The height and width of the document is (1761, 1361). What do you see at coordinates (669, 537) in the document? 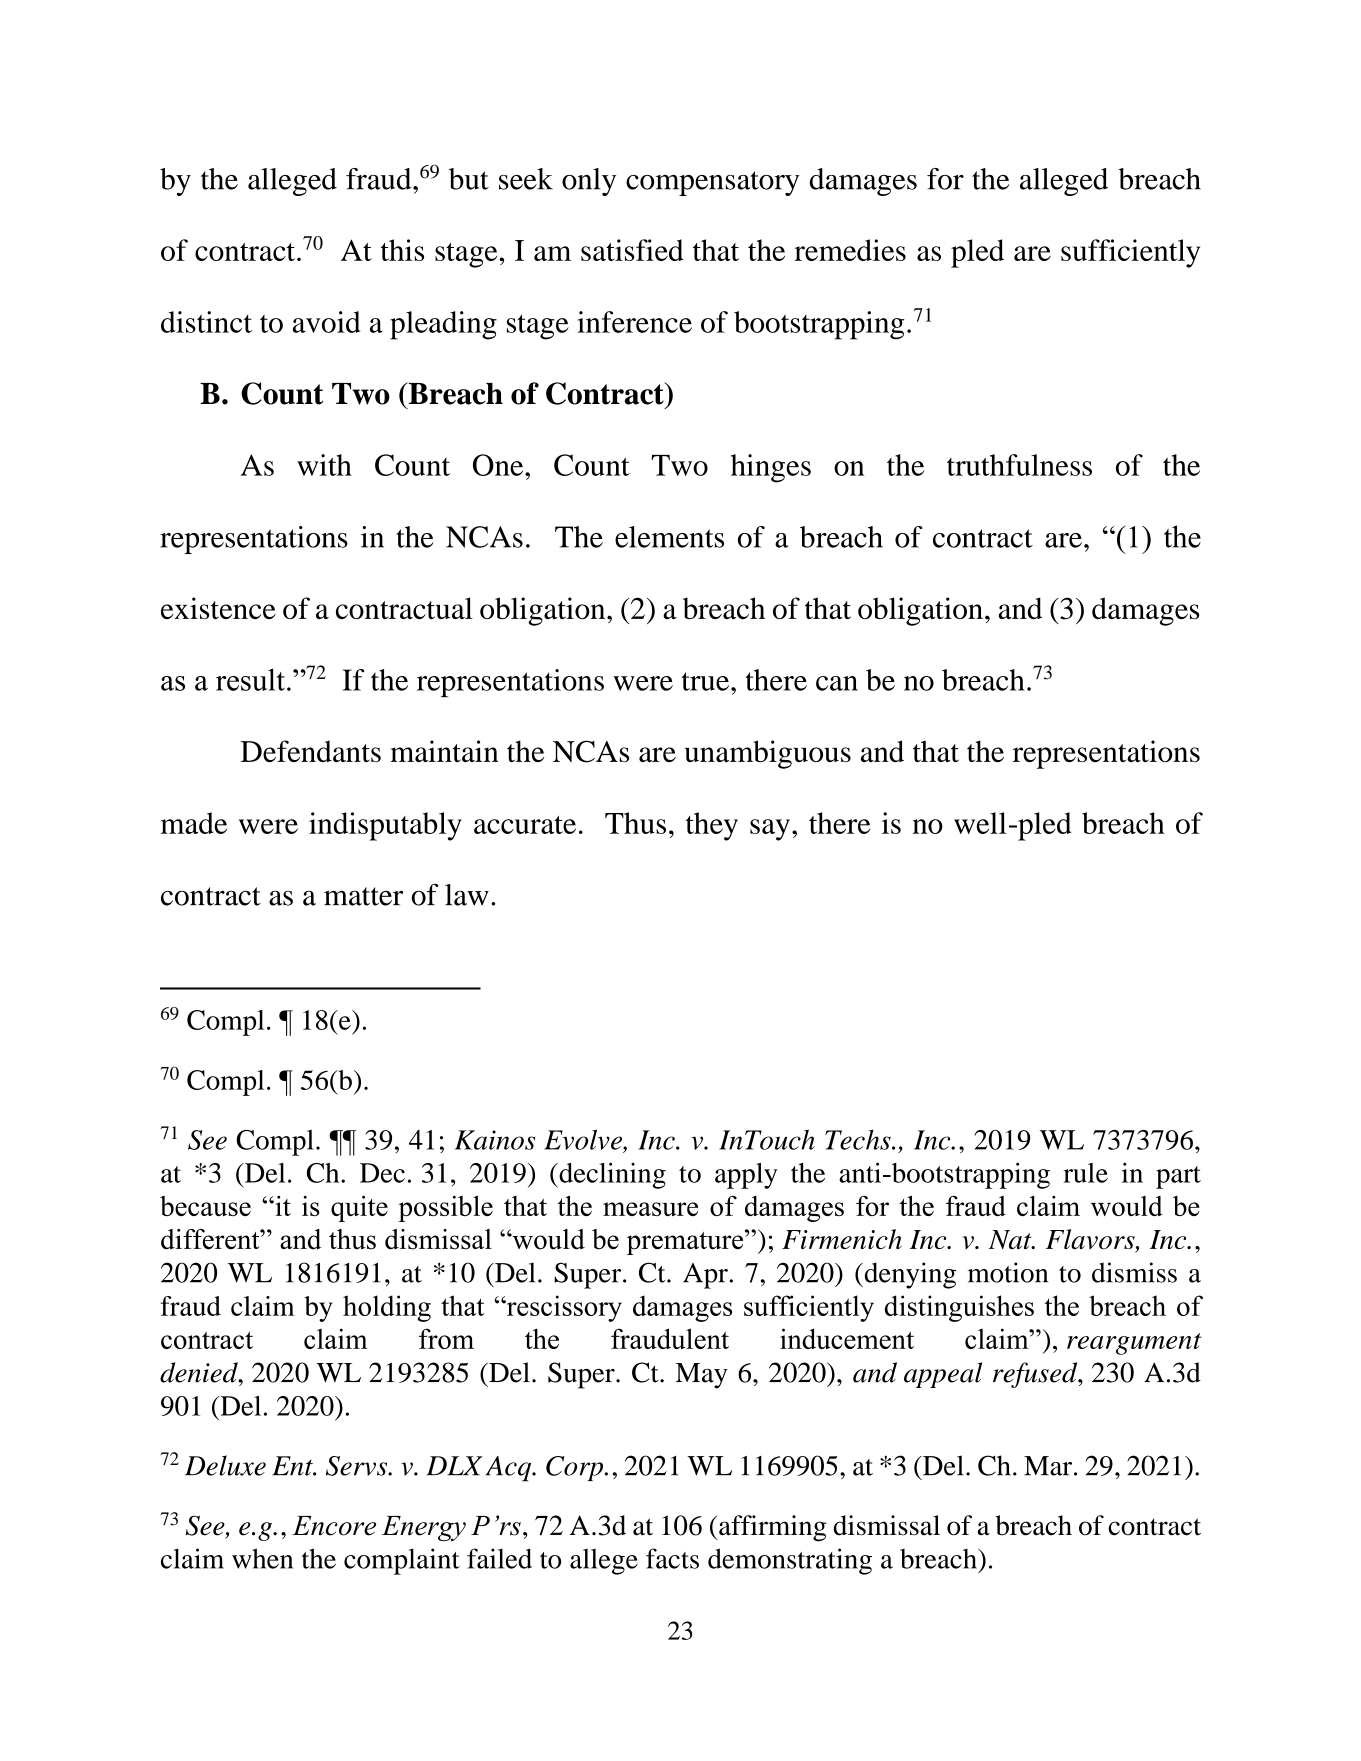
I see `elements` at bounding box center [669, 537].
